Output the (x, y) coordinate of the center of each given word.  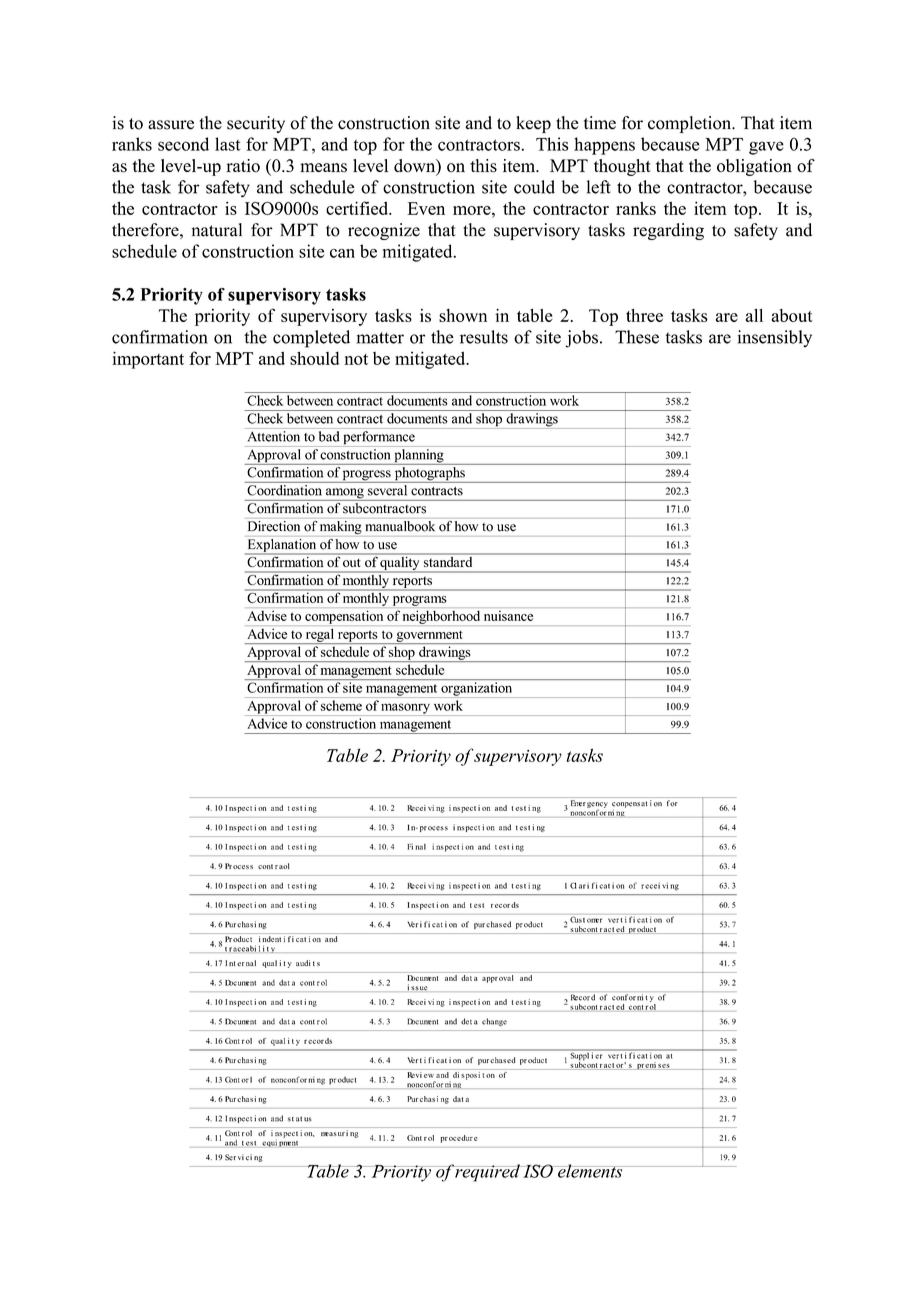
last (228, 144)
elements (590, 1171)
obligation (754, 167)
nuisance (508, 616)
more (473, 210)
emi (651, 1066)
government (429, 637)
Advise (267, 615)
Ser (230, 1157)
